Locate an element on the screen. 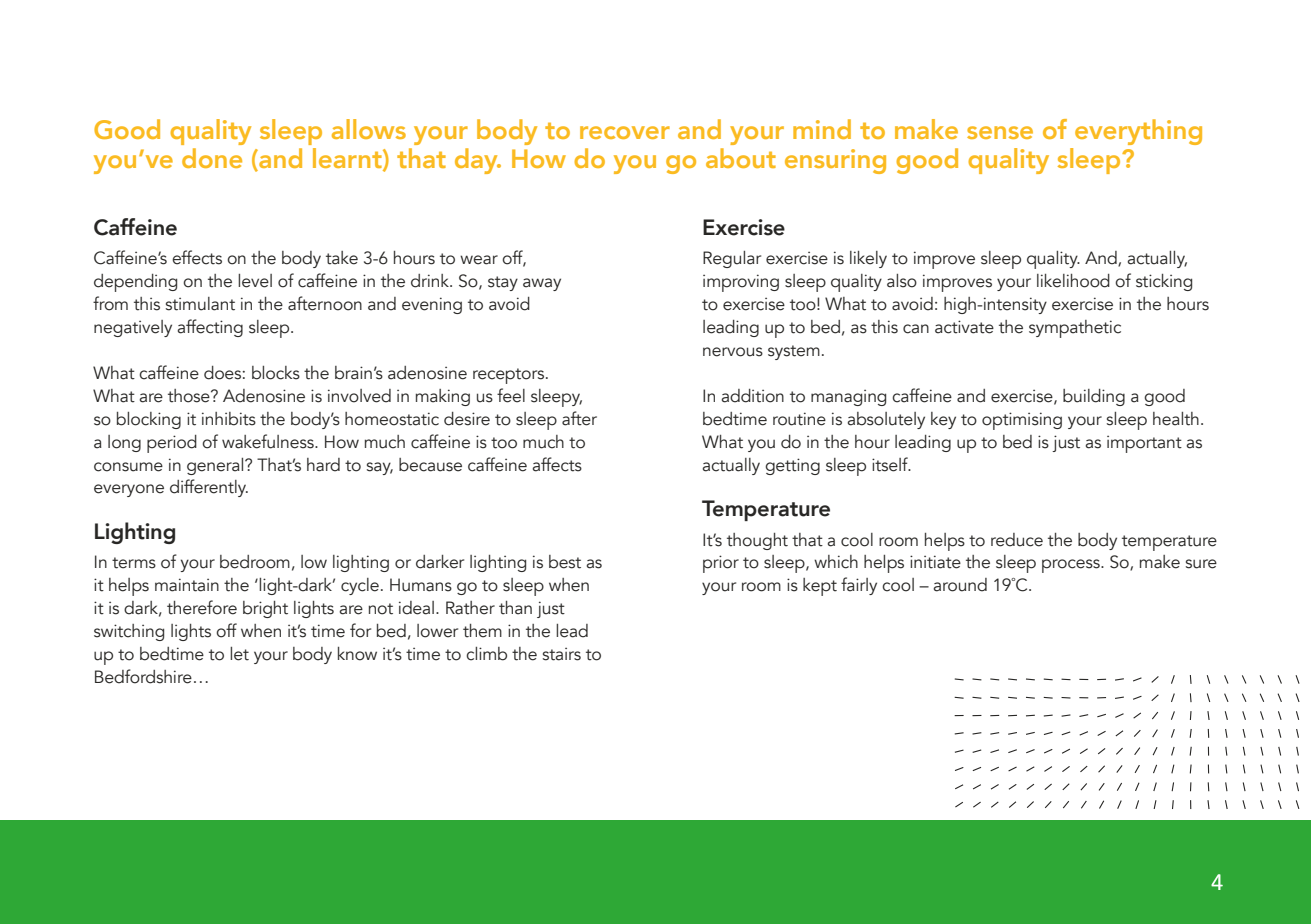 This screenshot has height=924, width=1311. recover is located at coordinates (625, 132).
